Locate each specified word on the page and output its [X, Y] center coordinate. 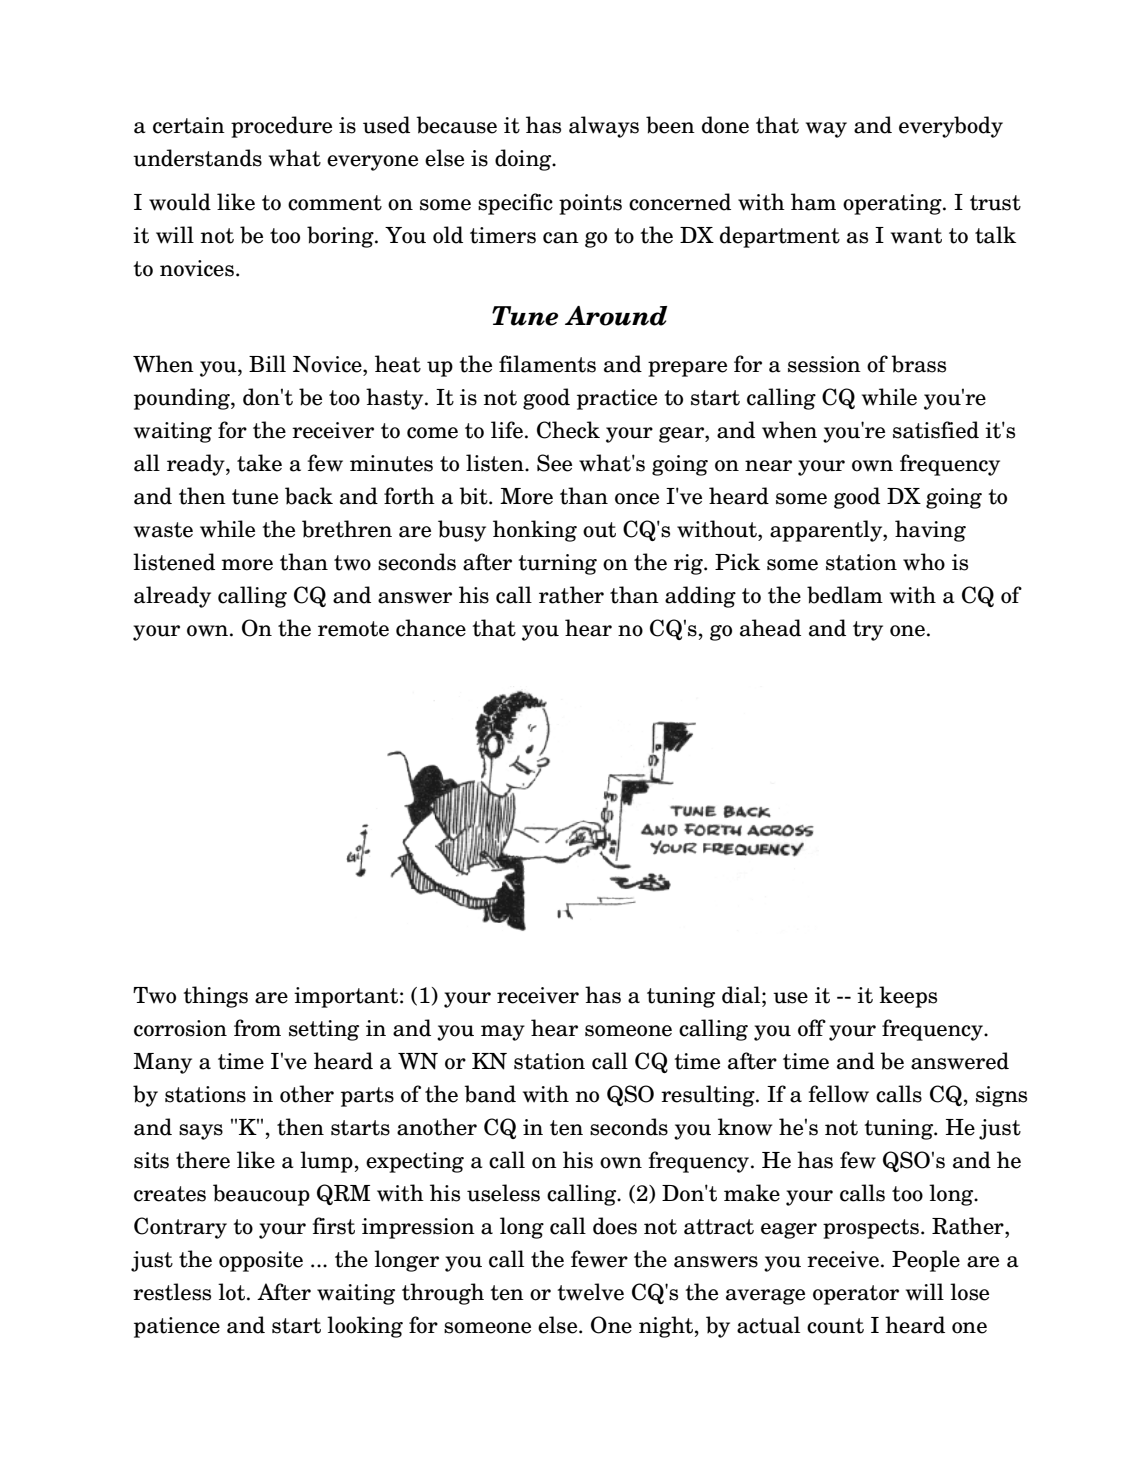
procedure [281, 127]
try [868, 631]
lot [231, 1292]
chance [431, 628]
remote [353, 629]
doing [524, 160]
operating [893, 204]
